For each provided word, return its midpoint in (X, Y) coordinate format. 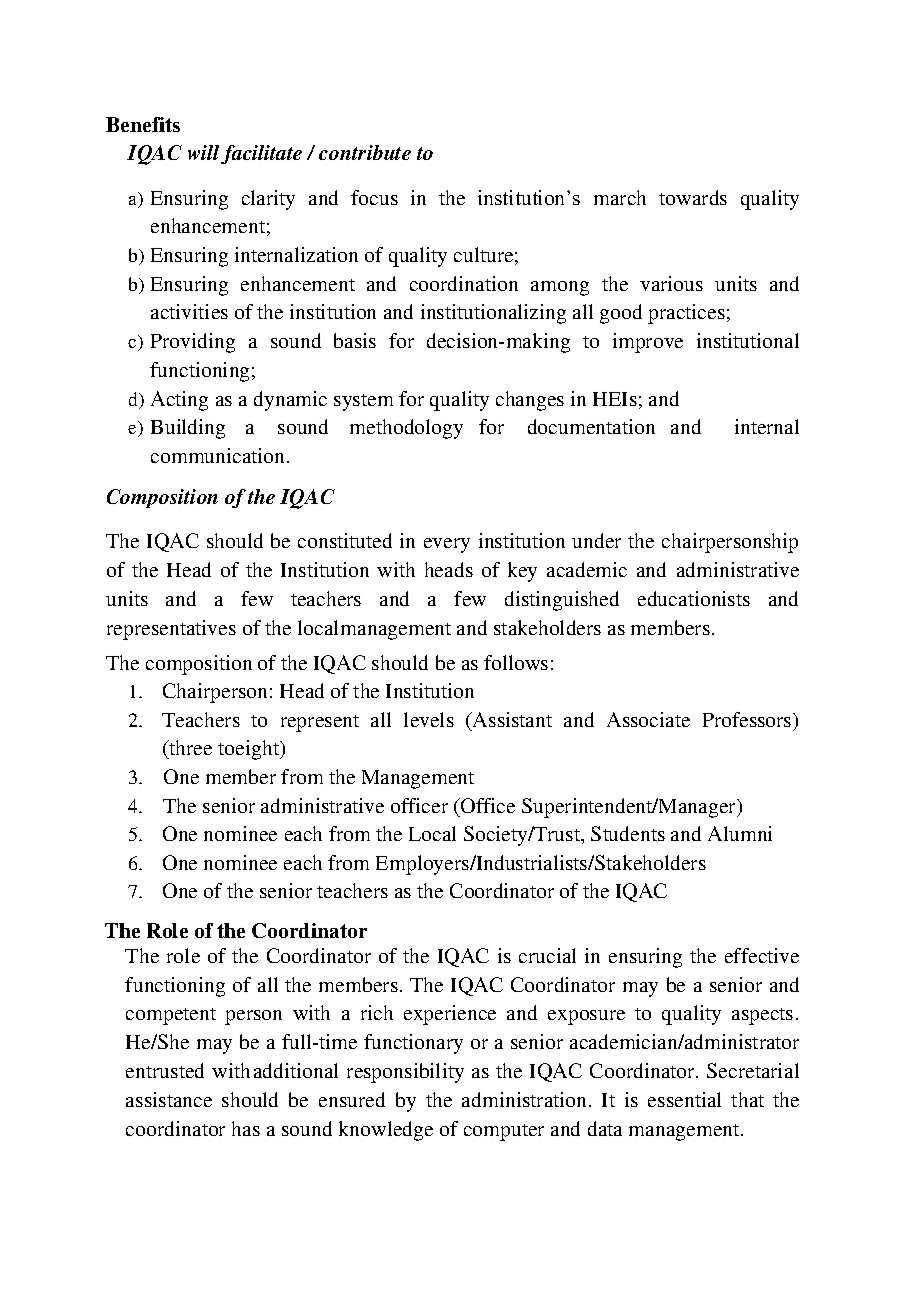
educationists (694, 598)
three (189, 749)
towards (693, 197)
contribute (365, 152)
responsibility (405, 1073)
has (246, 1128)
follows (516, 662)
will (203, 152)
